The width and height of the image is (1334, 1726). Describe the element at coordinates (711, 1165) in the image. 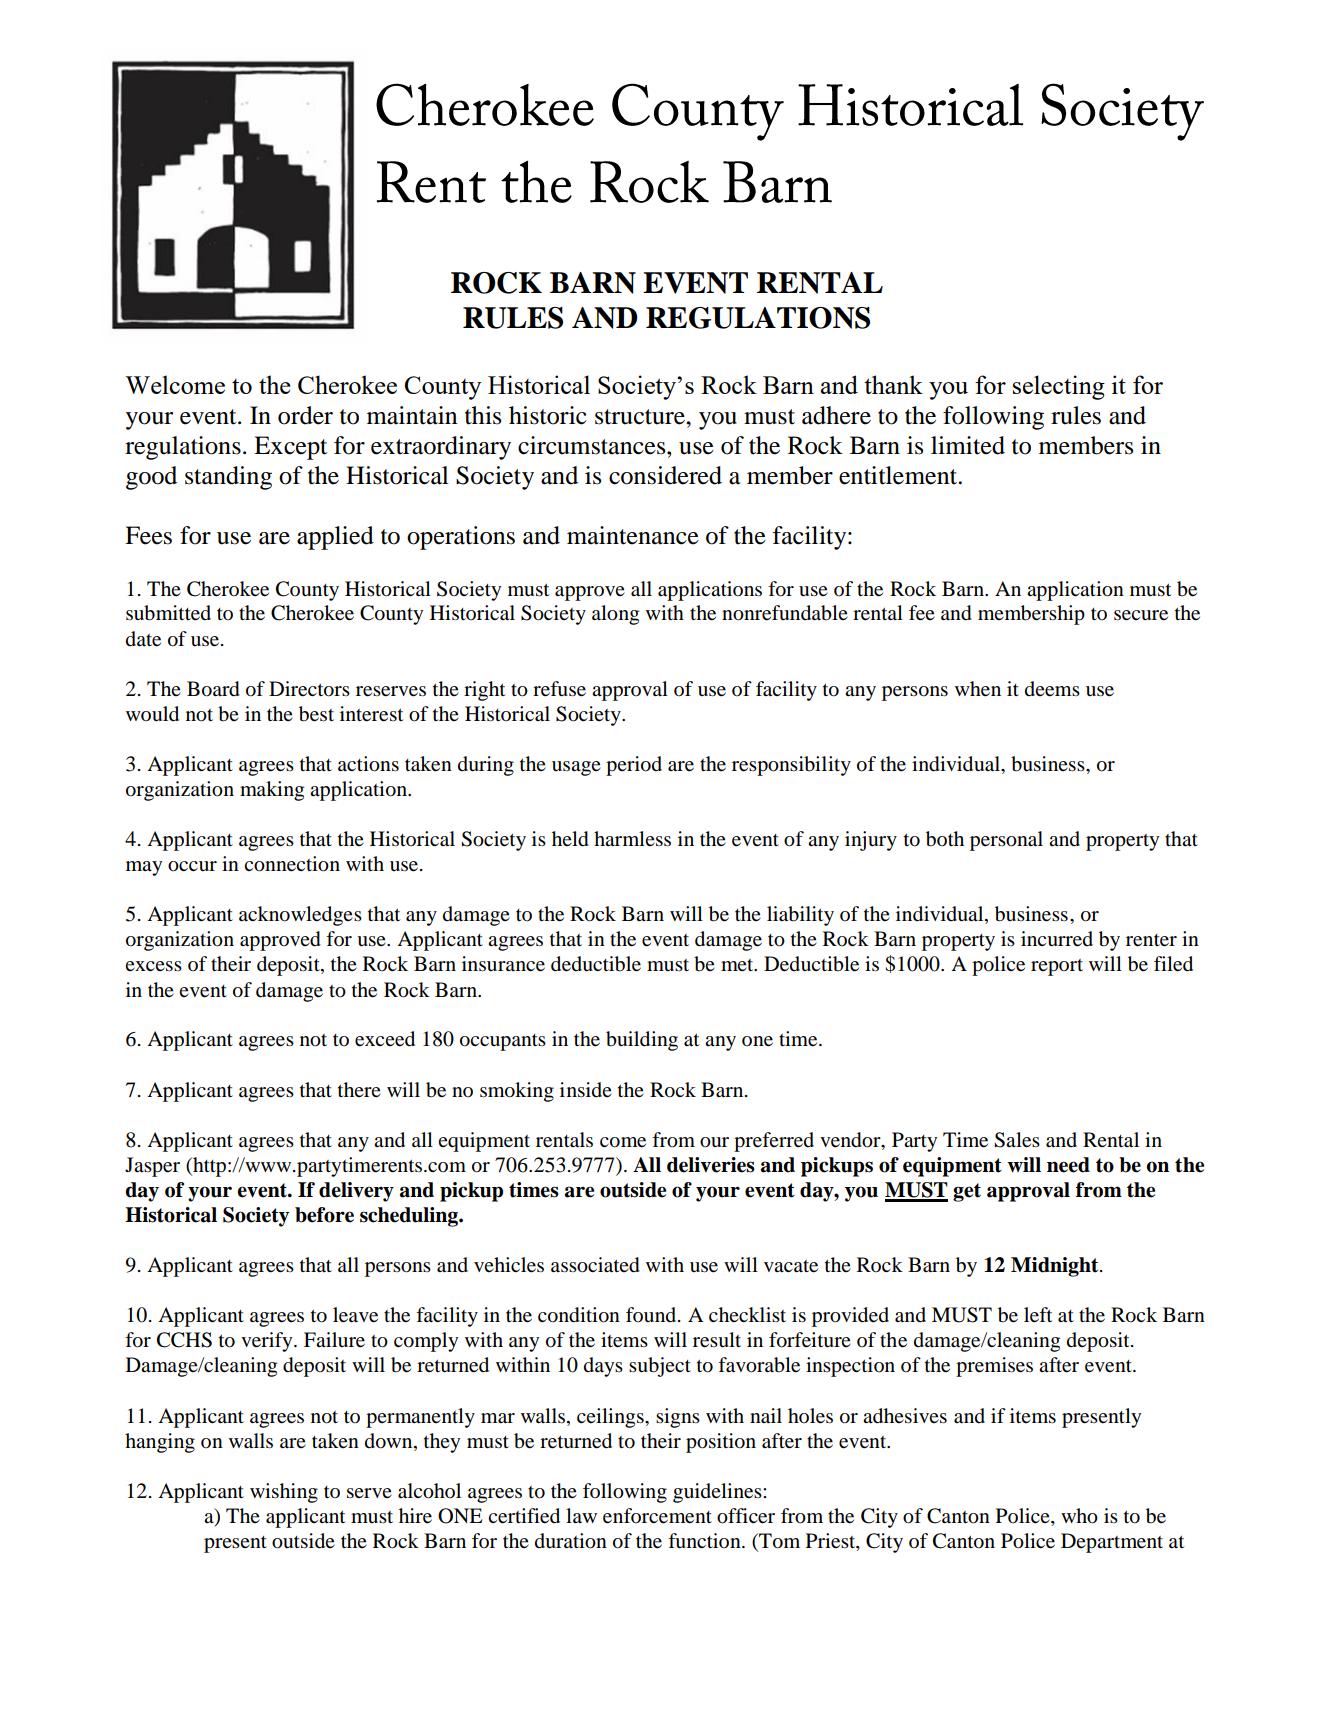

I see `deliveries` at that location.
